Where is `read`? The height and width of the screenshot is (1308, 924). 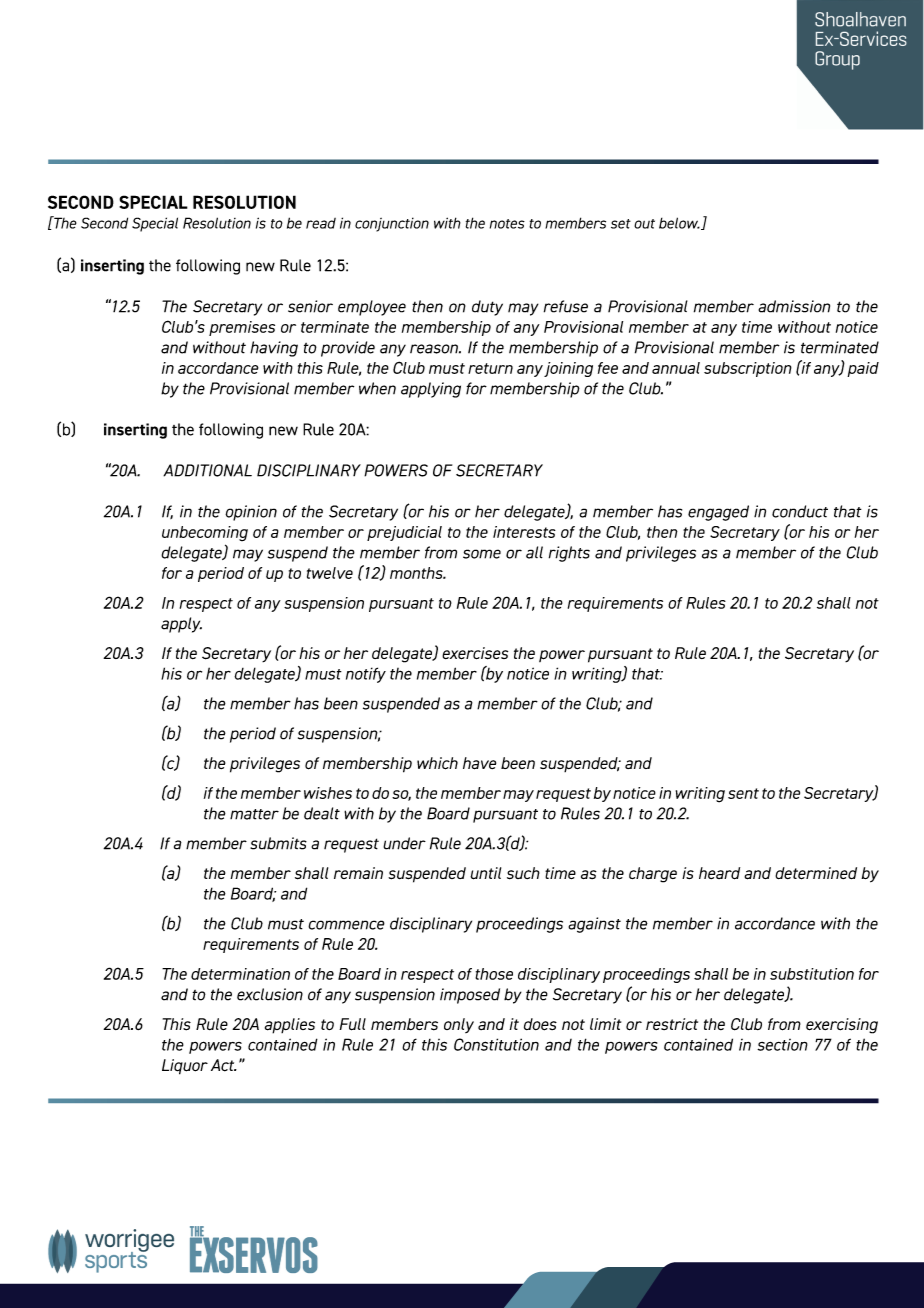
read is located at coordinates (321, 223).
